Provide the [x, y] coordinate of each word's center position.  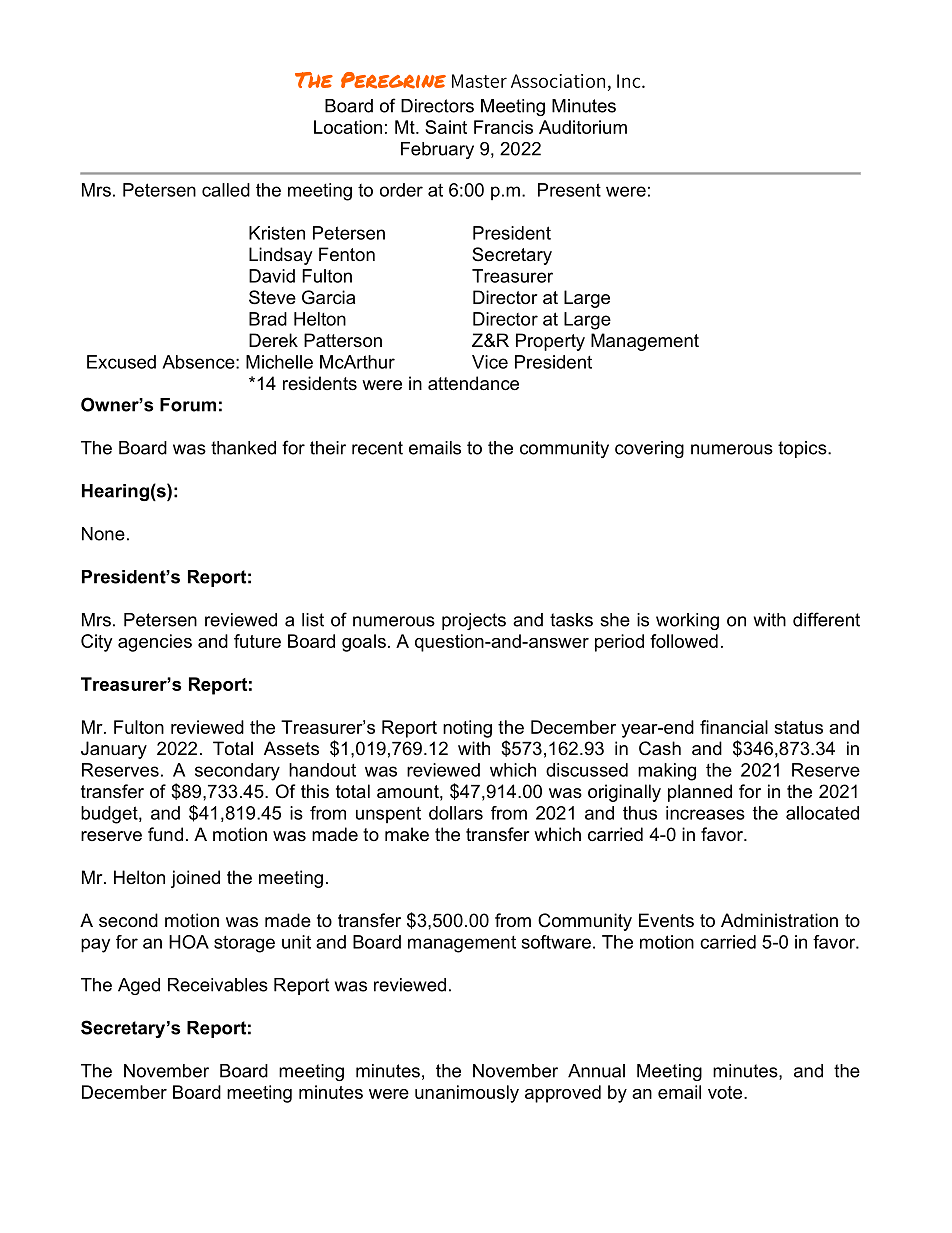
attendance [473, 383]
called [226, 190]
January [114, 750]
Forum [188, 405]
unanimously [467, 1094]
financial [734, 727]
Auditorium [583, 127]
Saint [446, 127]
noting [467, 729]
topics [803, 449]
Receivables [218, 985]
